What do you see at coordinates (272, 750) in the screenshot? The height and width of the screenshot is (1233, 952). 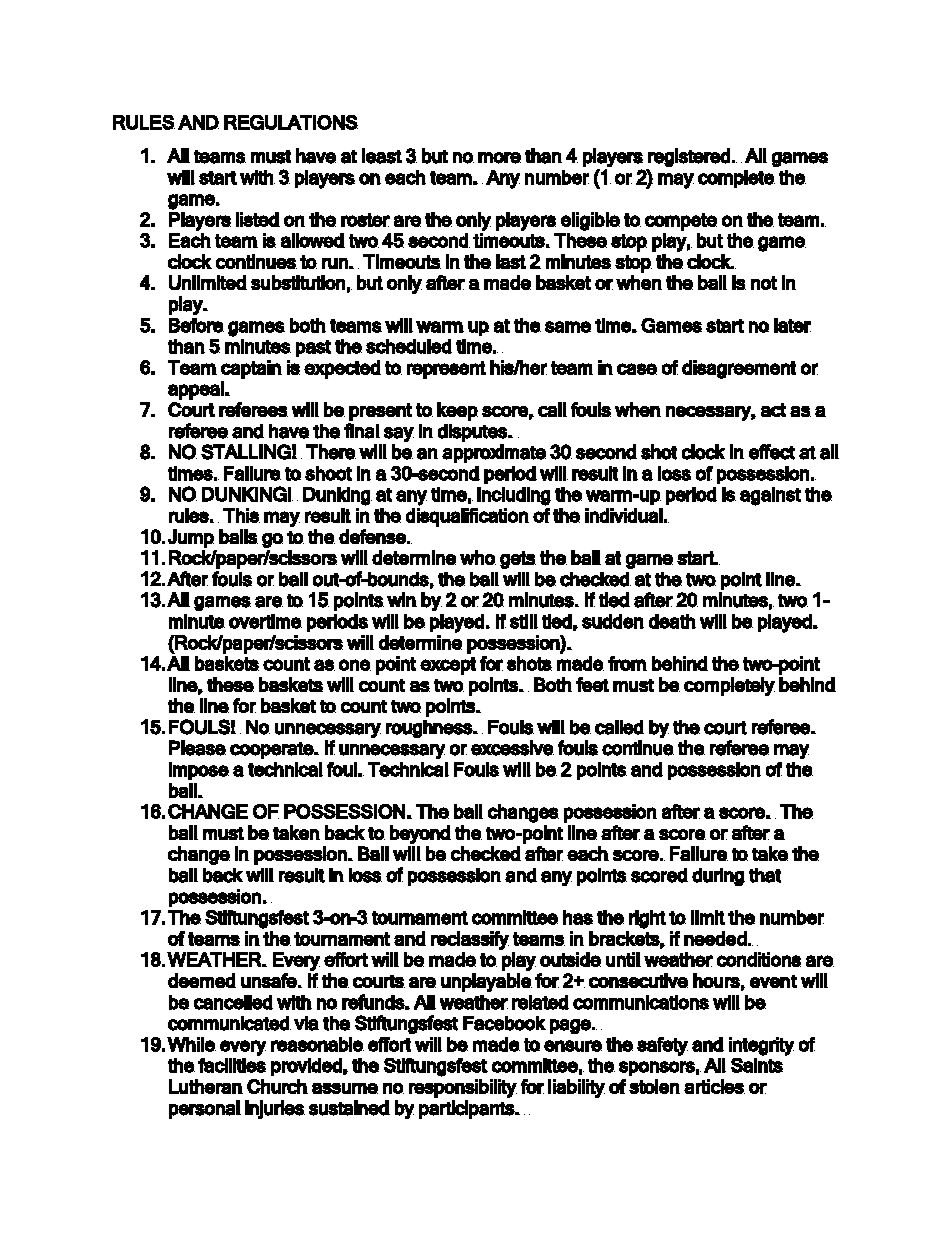 I see `cooperate` at bounding box center [272, 750].
